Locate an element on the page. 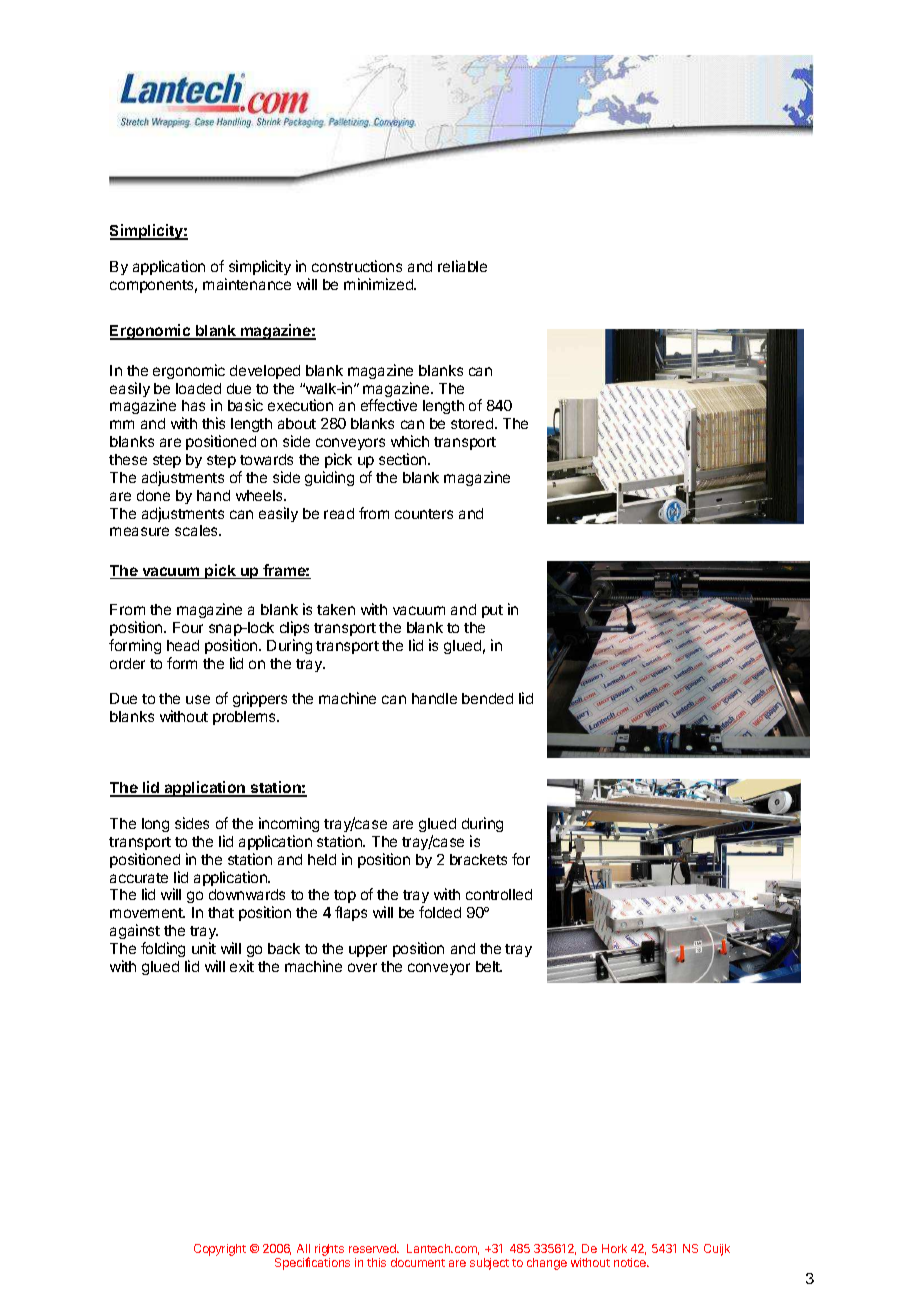  maintenance is located at coordinates (247, 284).
